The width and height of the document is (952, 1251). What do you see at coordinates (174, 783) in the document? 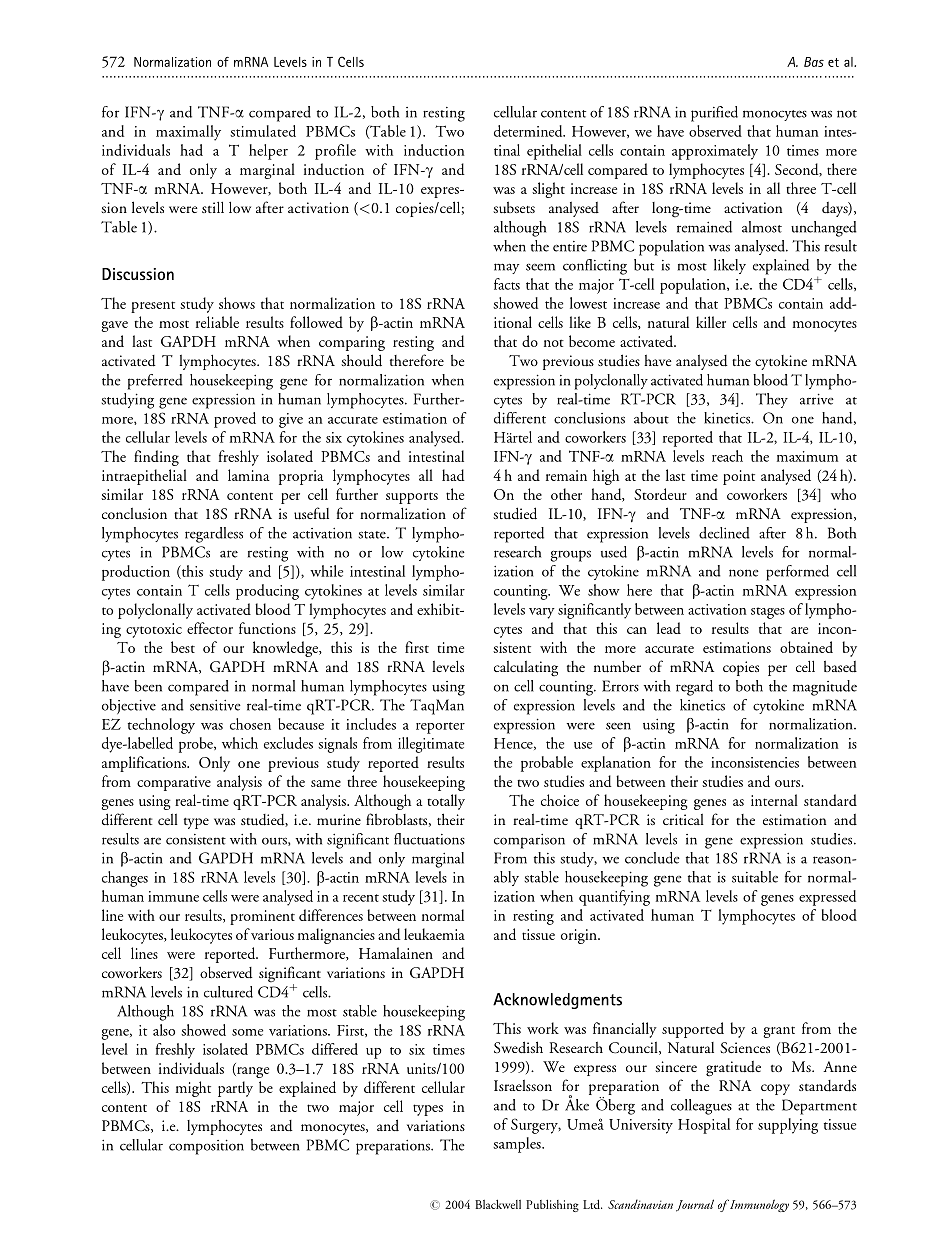
I see `comparative` at bounding box center [174, 783].
